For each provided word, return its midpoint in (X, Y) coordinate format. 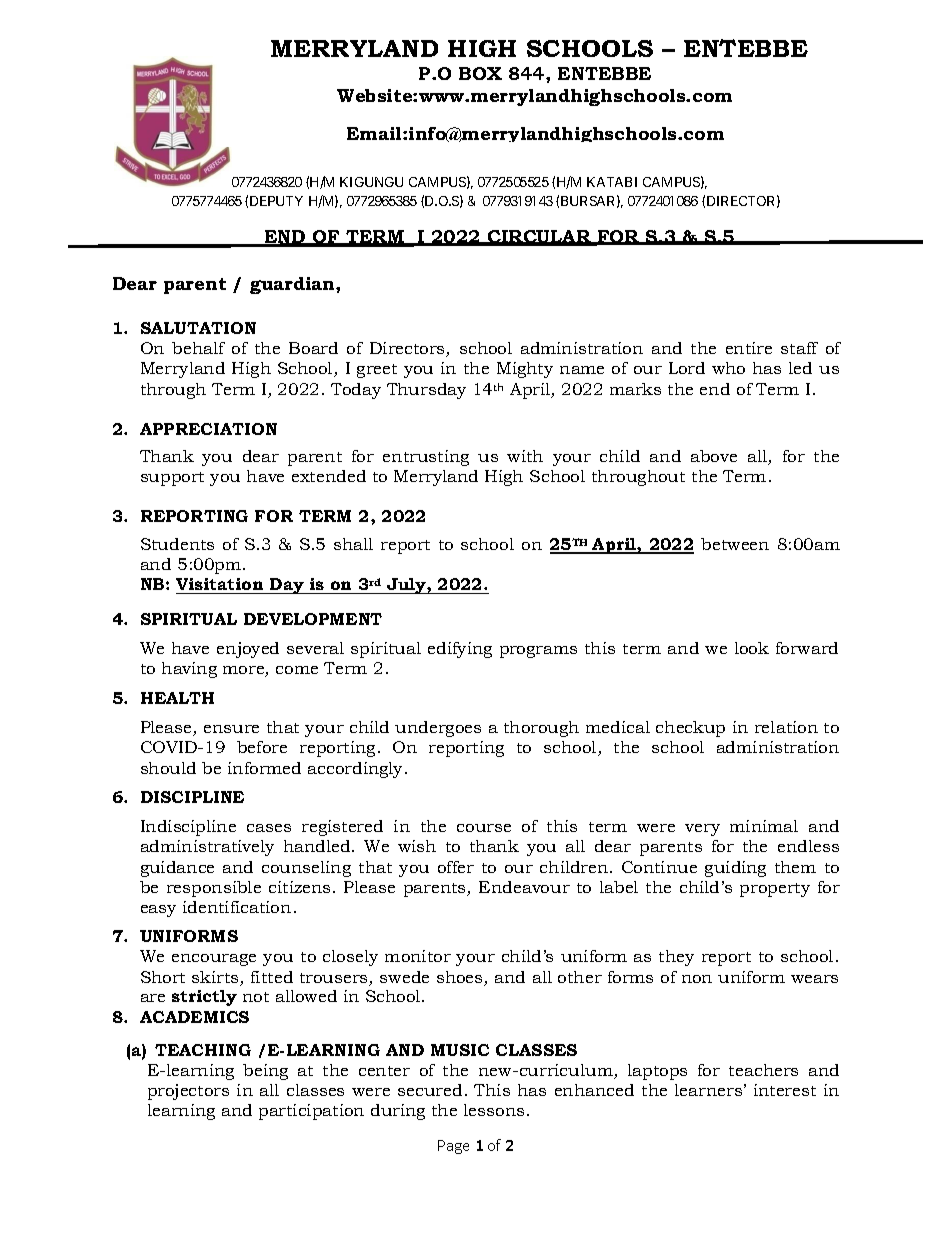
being (265, 1072)
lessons (494, 1110)
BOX (480, 73)
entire (749, 348)
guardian (293, 285)
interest (785, 1090)
